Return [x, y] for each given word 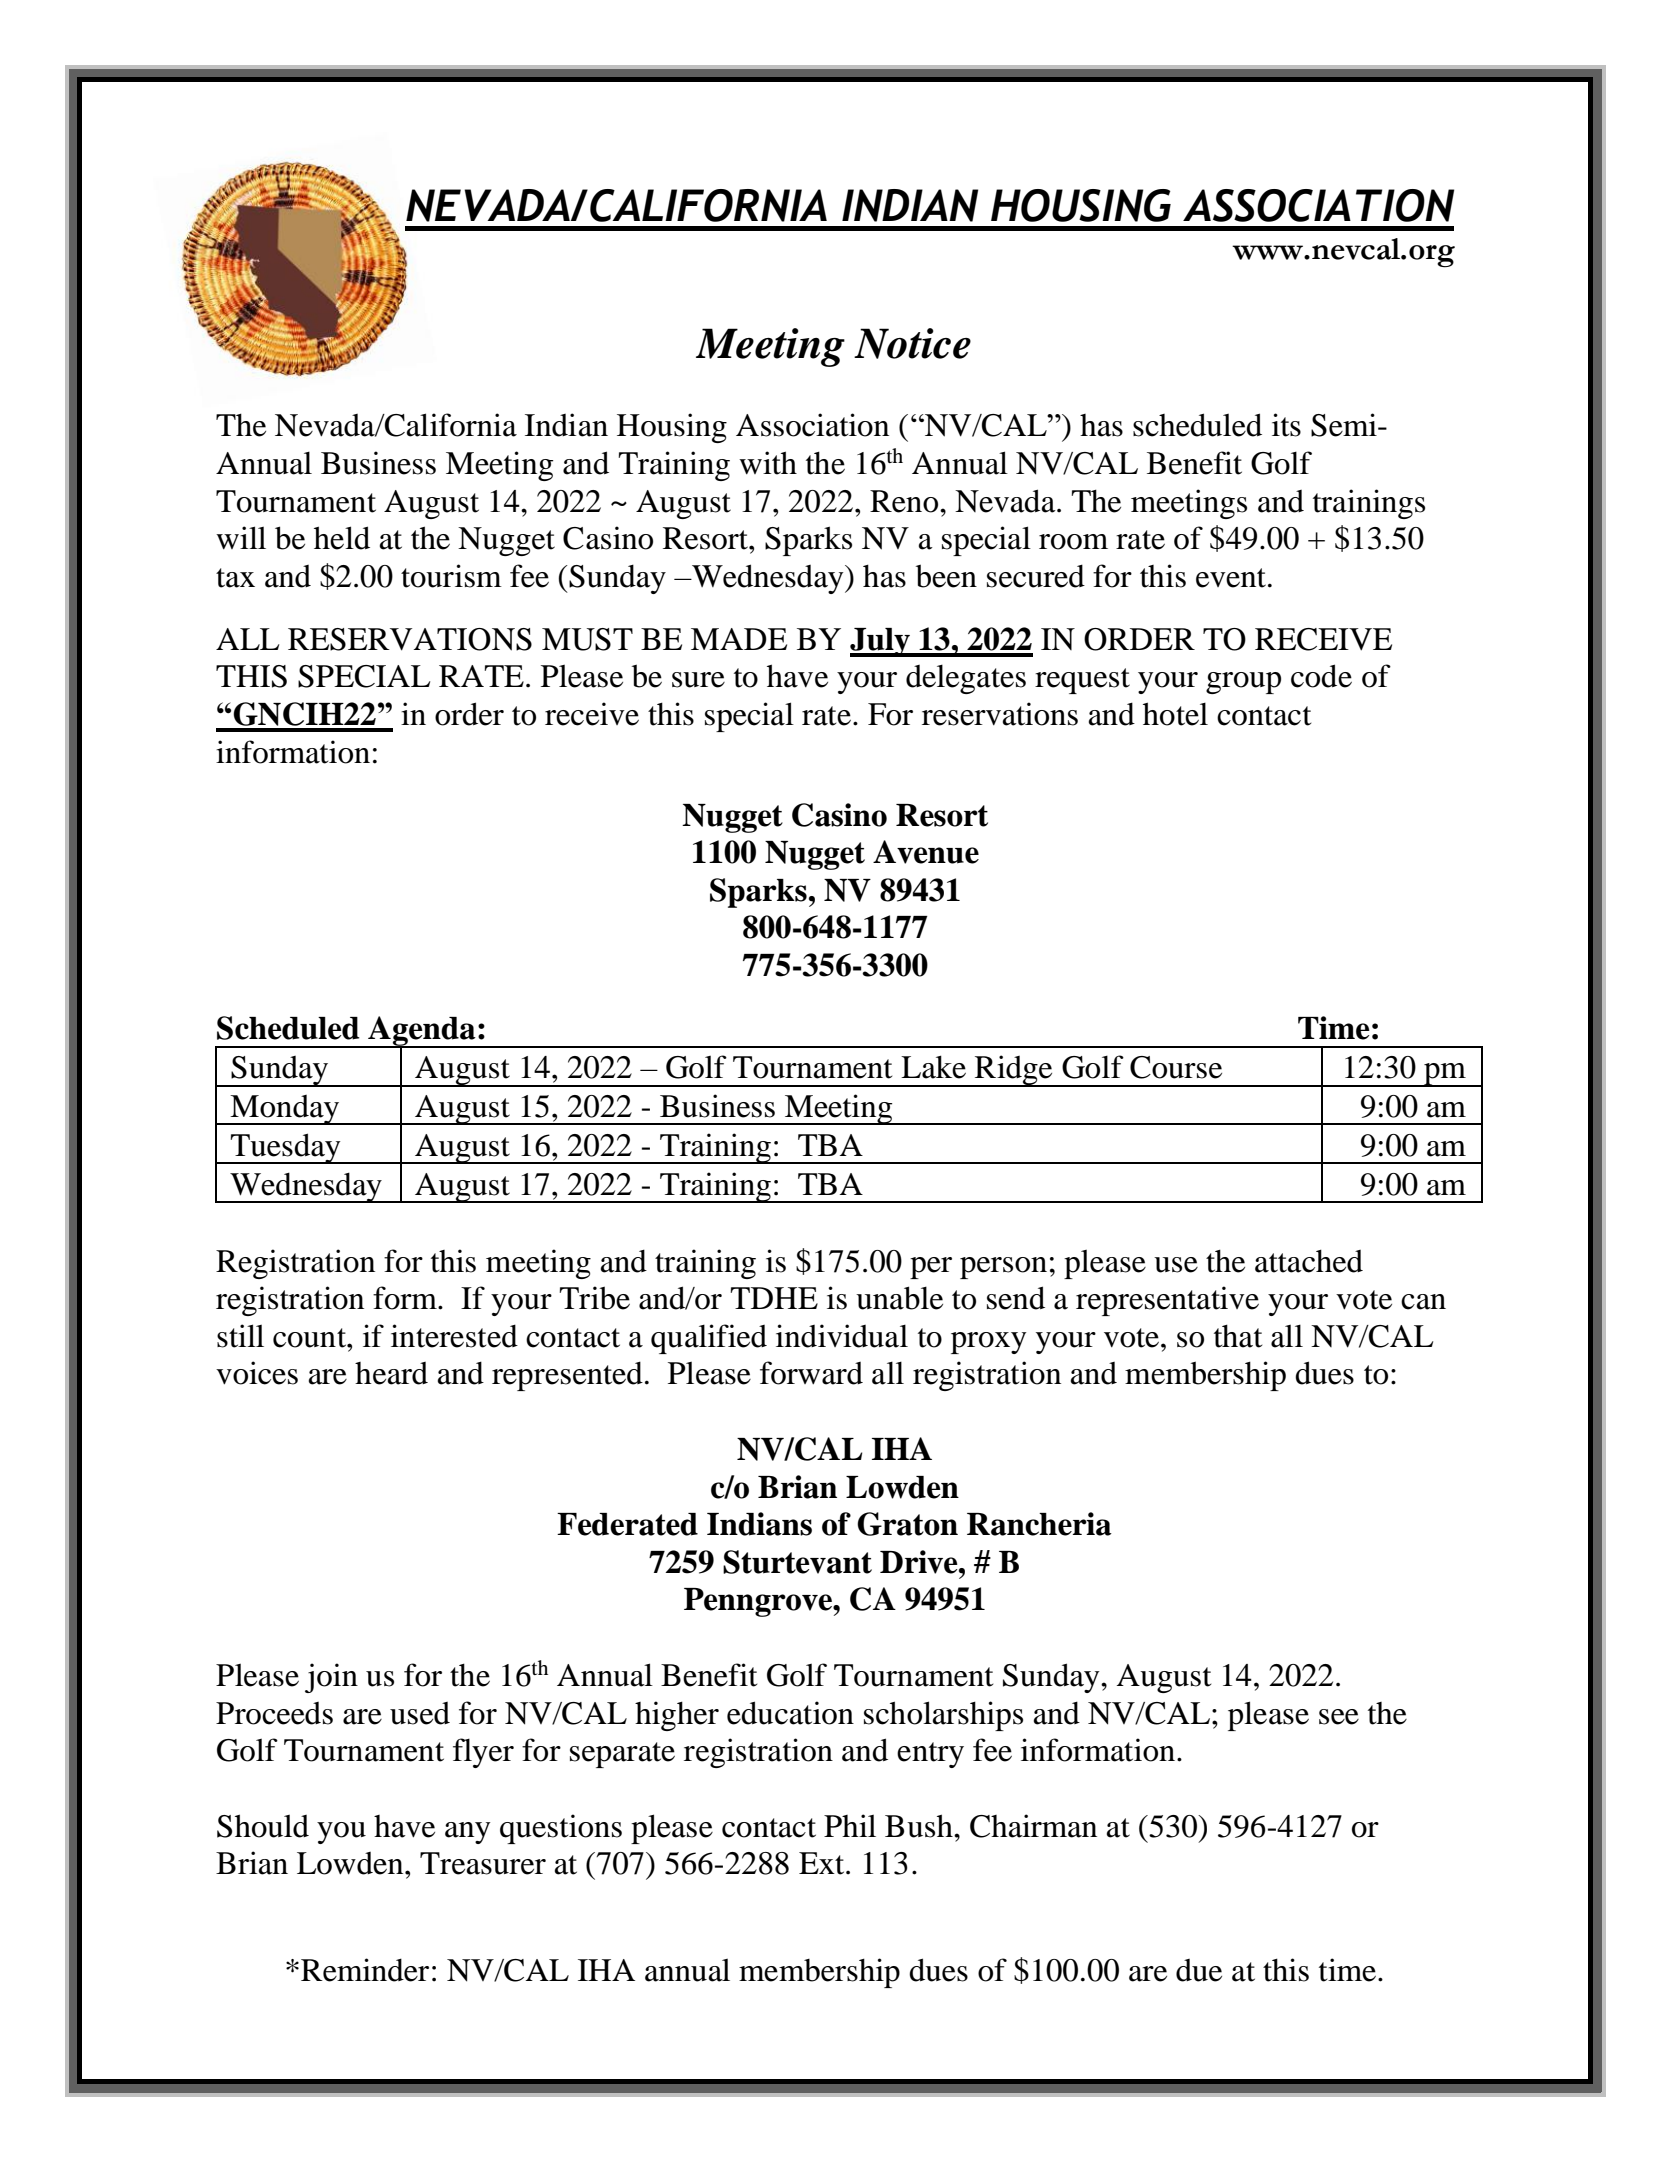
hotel [1175, 714]
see [1339, 1717]
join [331, 1678]
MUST [587, 639]
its [1286, 425]
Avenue [926, 852]
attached [1309, 1261]
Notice [912, 343]
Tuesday [286, 1148]
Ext [823, 1863]
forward [811, 1373]
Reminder [365, 1970]
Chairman [1033, 1826]
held [342, 538]
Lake [933, 1067]
